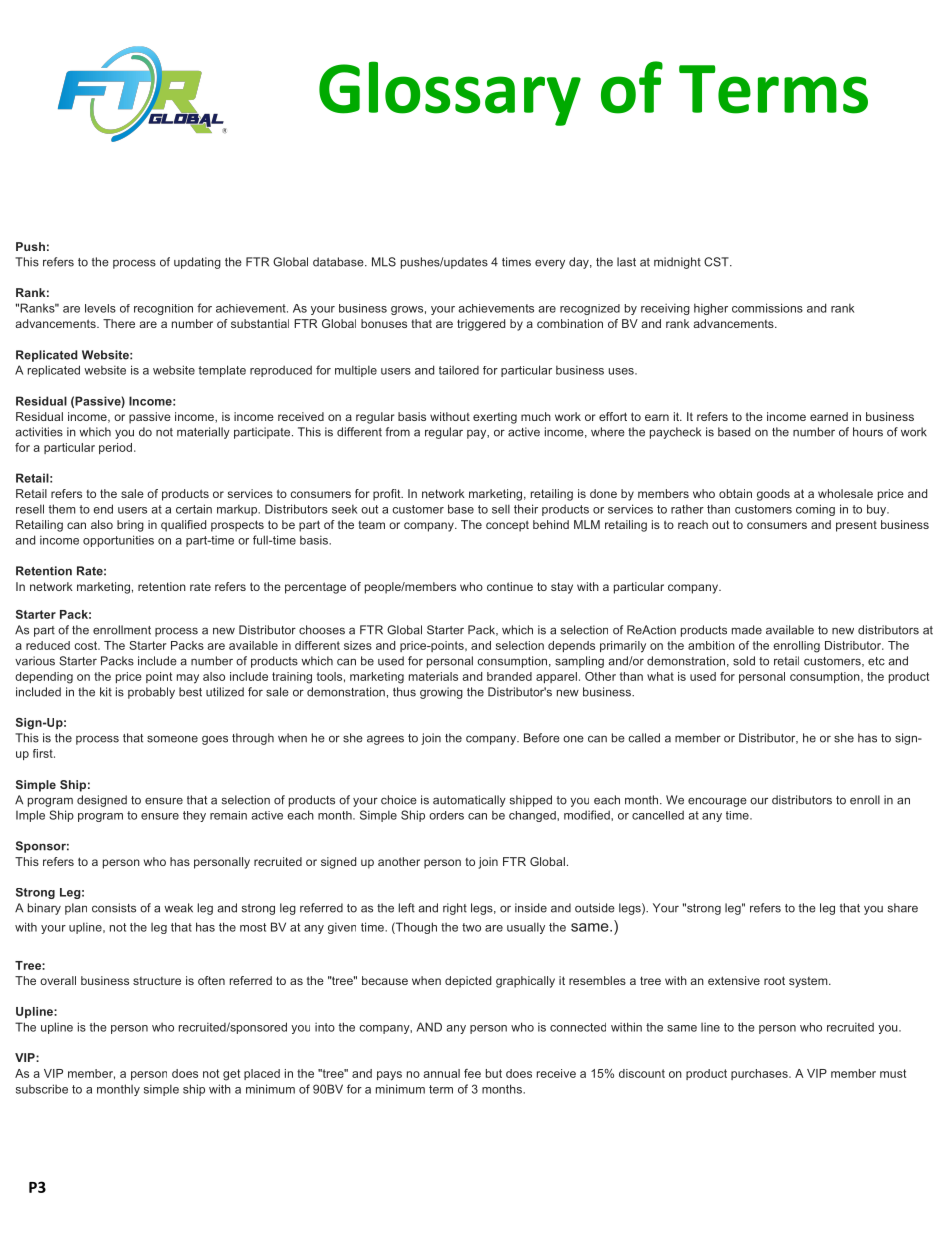  I want to click on made, so click(747, 630).
